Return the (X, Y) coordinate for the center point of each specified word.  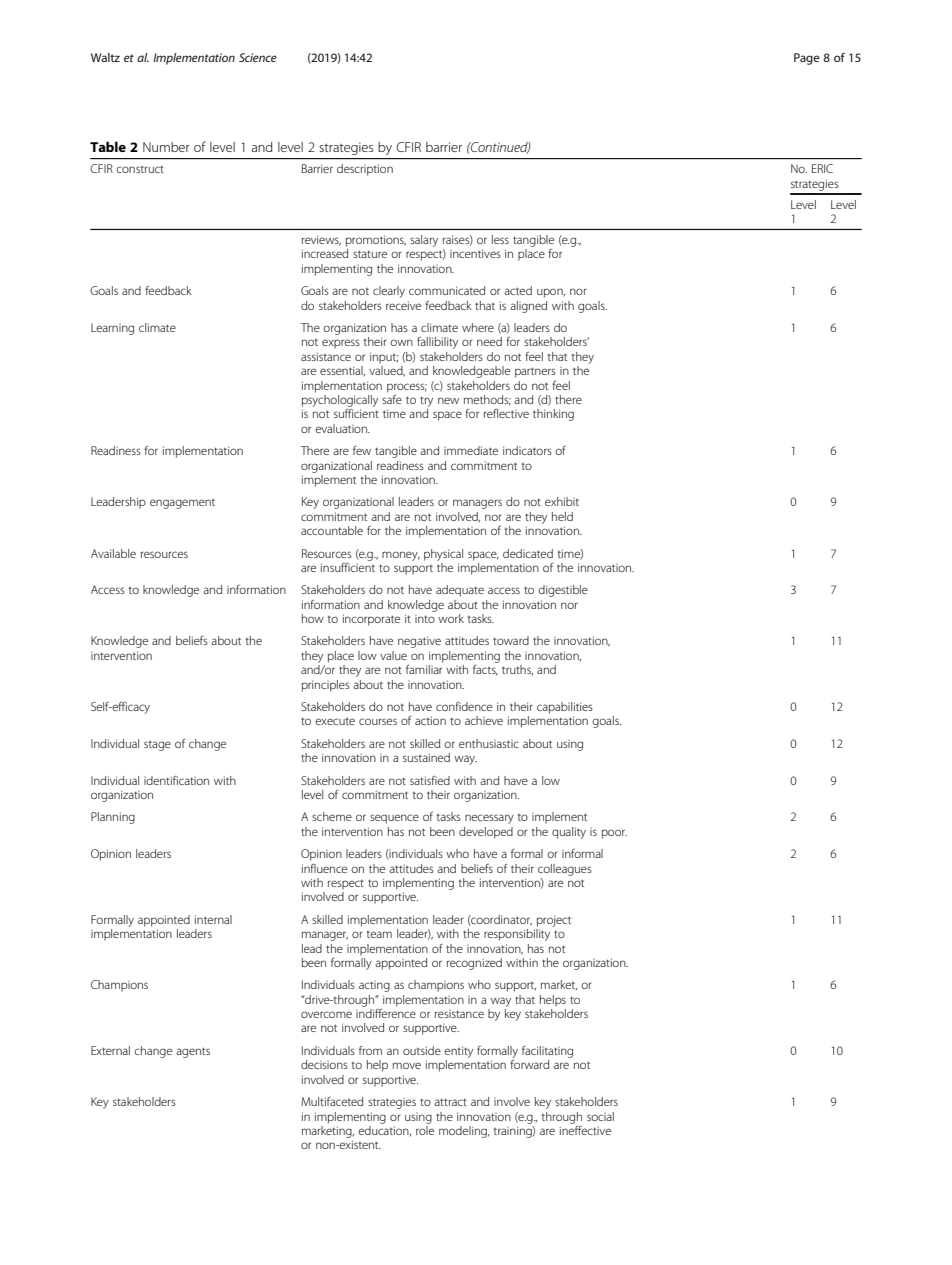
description (365, 170)
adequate (460, 591)
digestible (563, 591)
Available (113, 553)
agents (193, 1052)
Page (807, 59)
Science (258, 57)
